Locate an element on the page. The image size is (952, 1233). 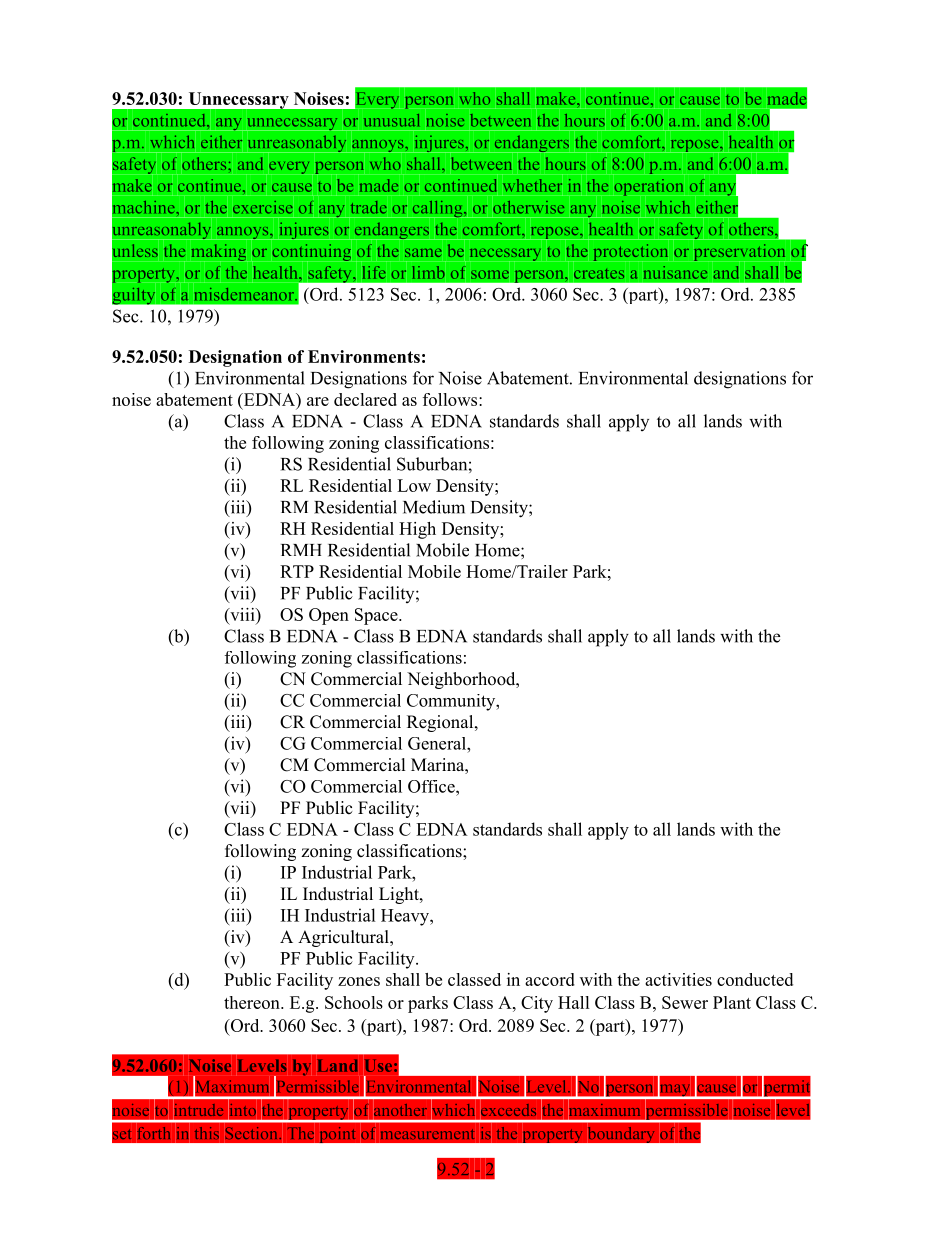
whether is located at coordinates (532, 185).
